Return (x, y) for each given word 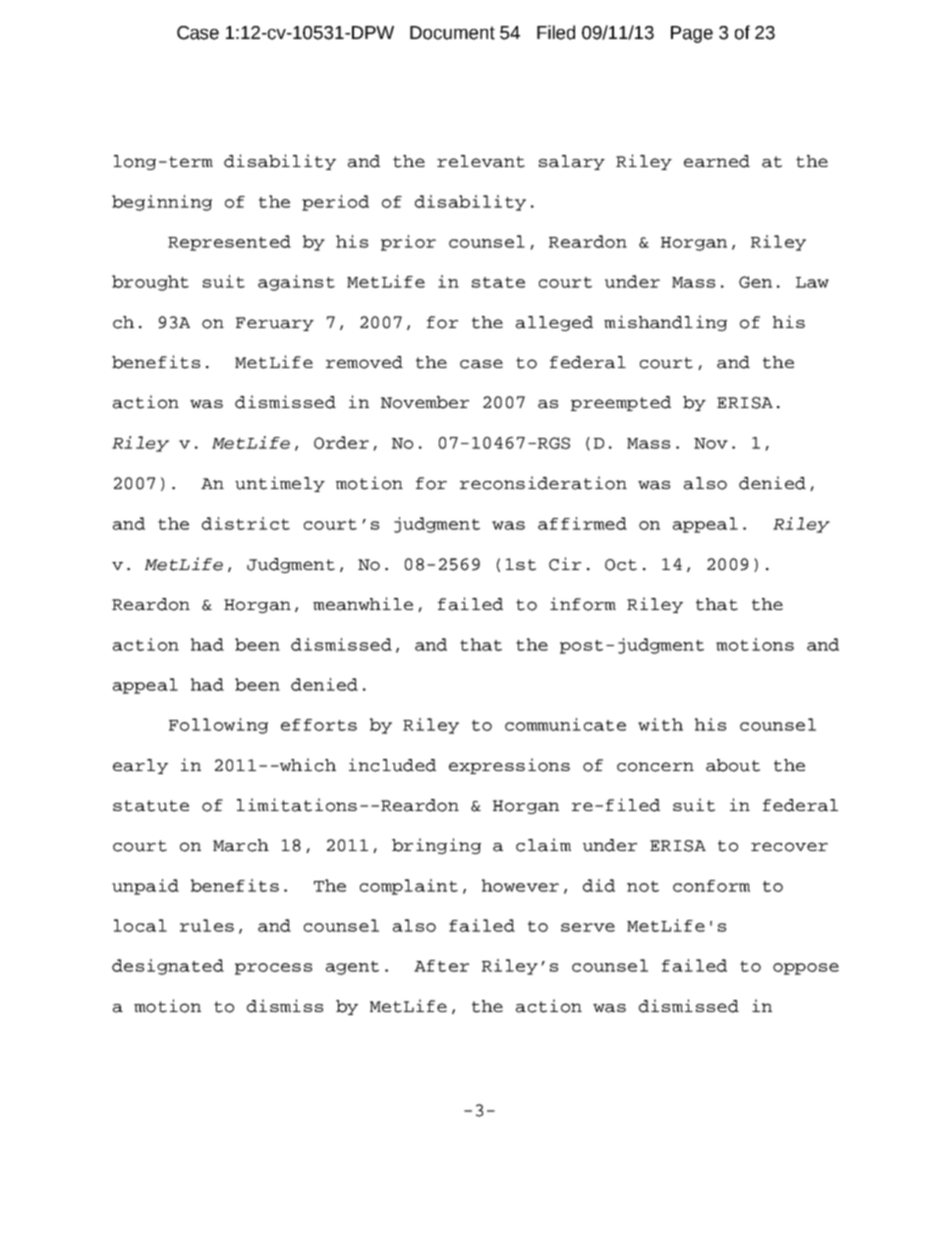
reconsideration (543, 483)
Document (452, 33)
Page (692, 34)
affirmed (582, 523)
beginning (162, 203)
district (246, 523)
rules (207, 925)
